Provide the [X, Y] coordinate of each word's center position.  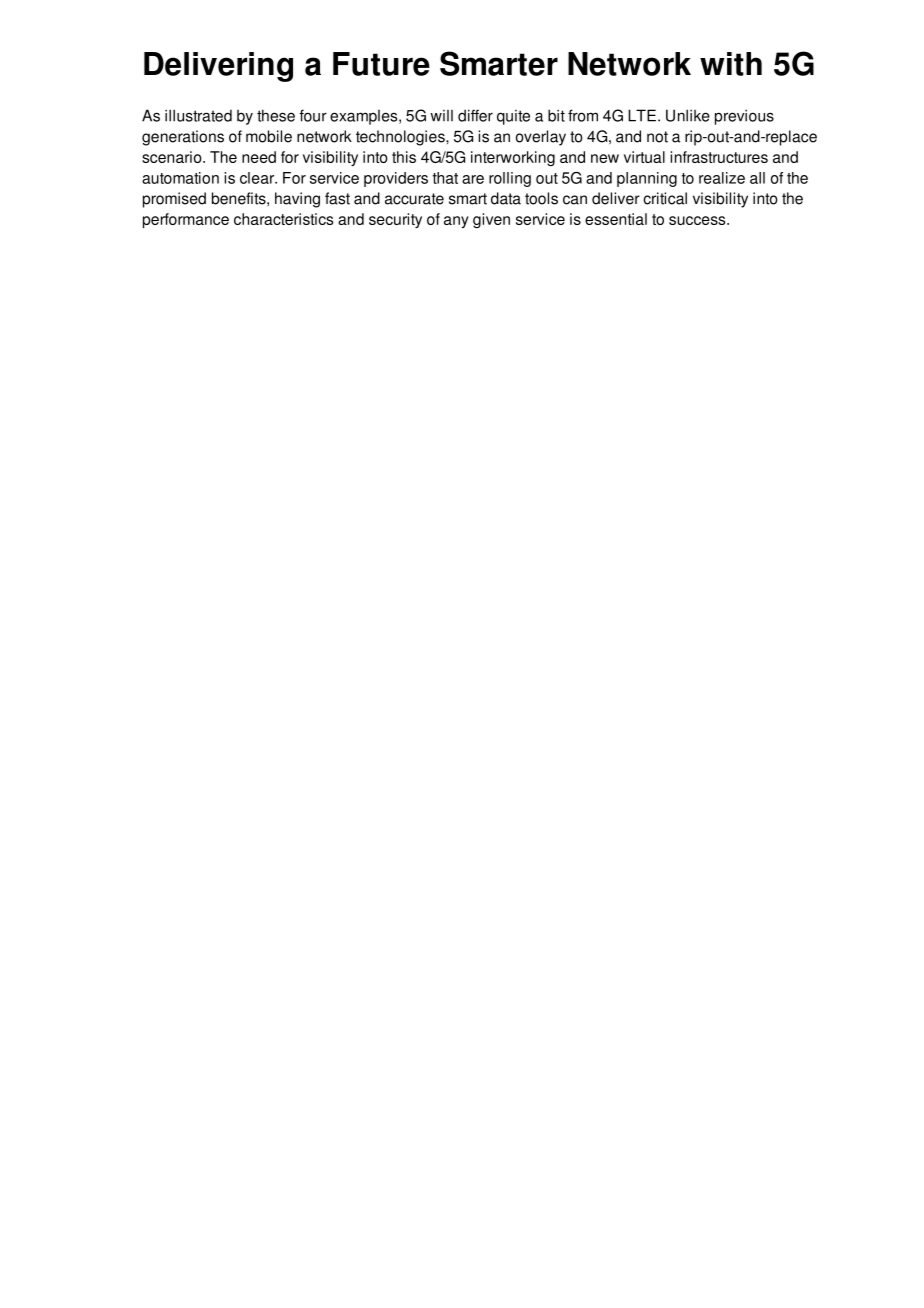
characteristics [283, 219]
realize [722, 178]
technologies [401, 138]
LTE [642, 115]
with [731, 64]
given [491, 220]
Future [381, 64]
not [657, 137]
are [473, 179]
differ [475, 115]
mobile [269, 136]
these [276, 115]
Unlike [688, 115]
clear [258, 178]
